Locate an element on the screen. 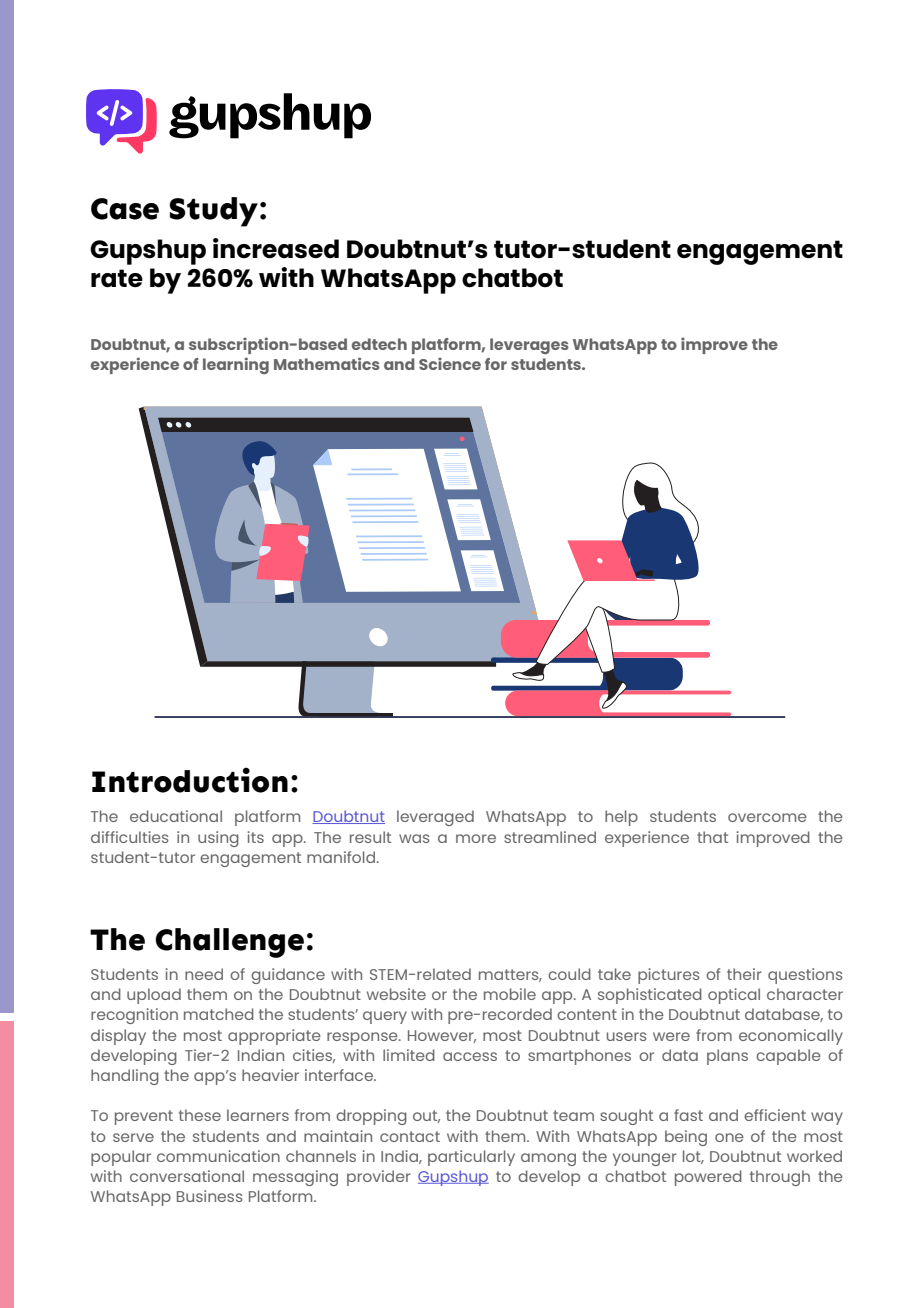 This screenshot has height=1308, width=924. conversational is located at coordinates (187, 1176).
